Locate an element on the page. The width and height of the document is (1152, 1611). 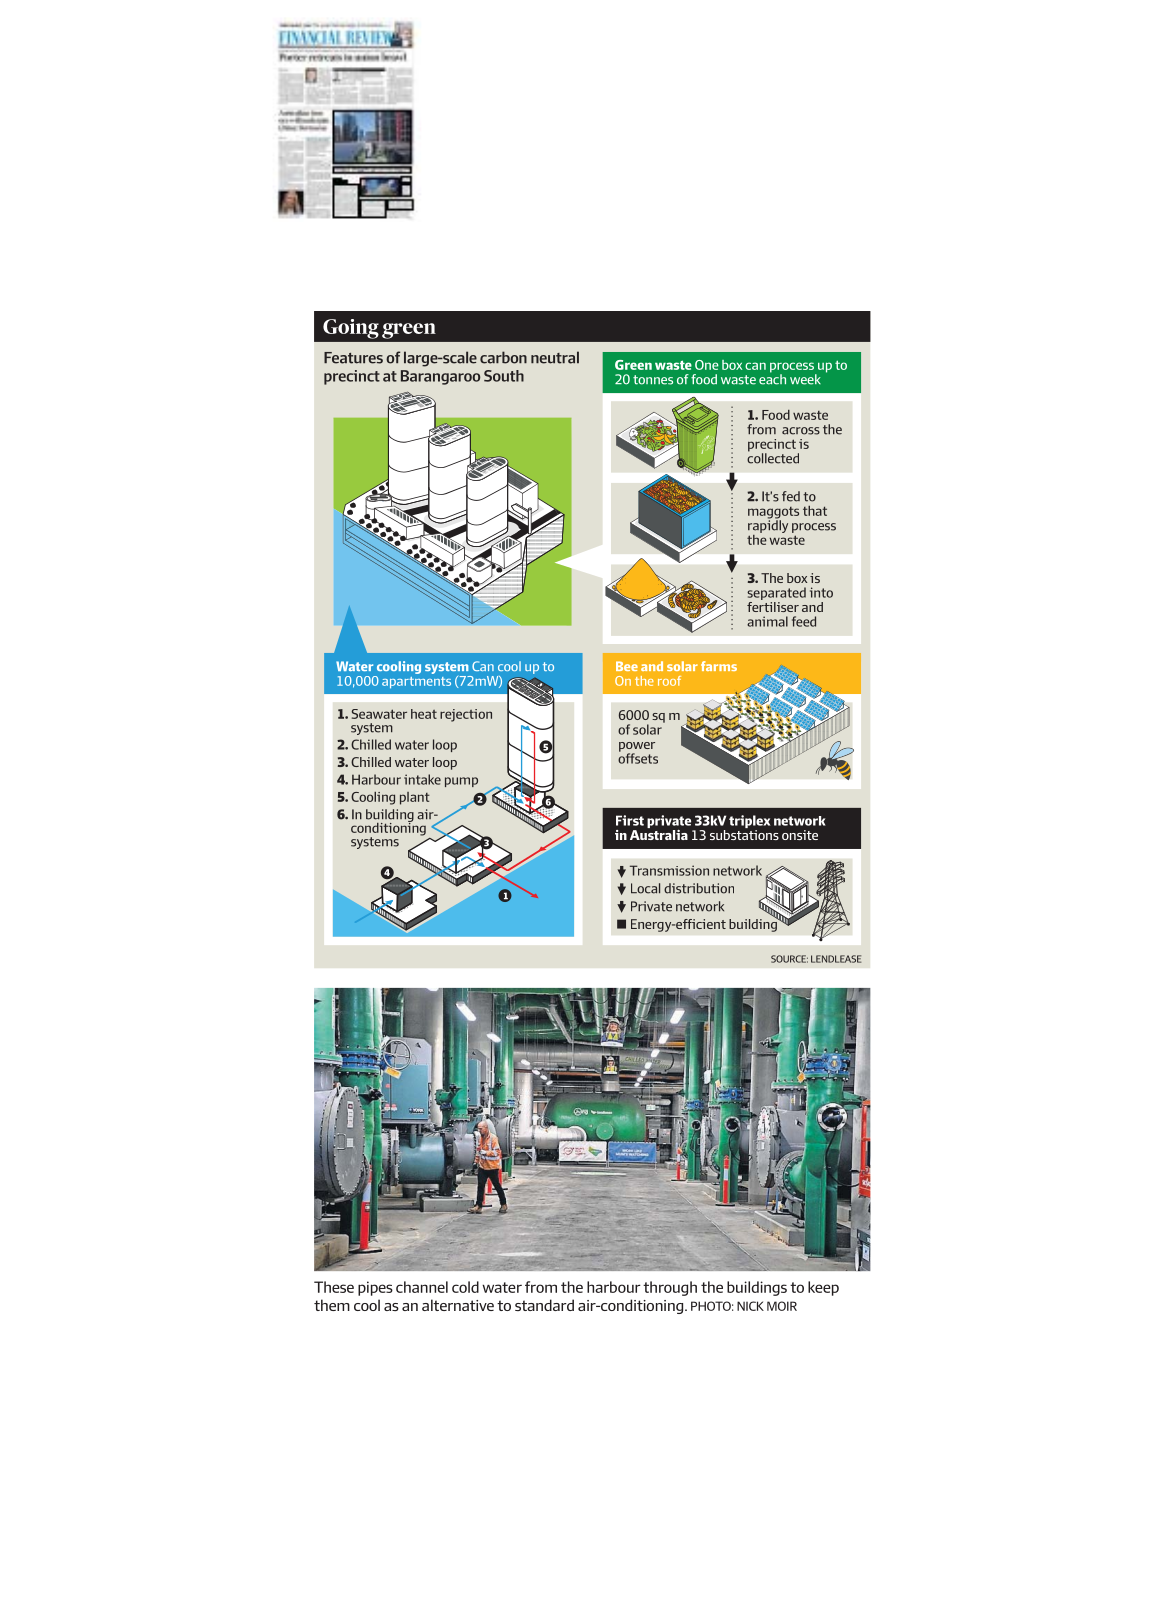
pipes is located at coordinates (375, 1288).
